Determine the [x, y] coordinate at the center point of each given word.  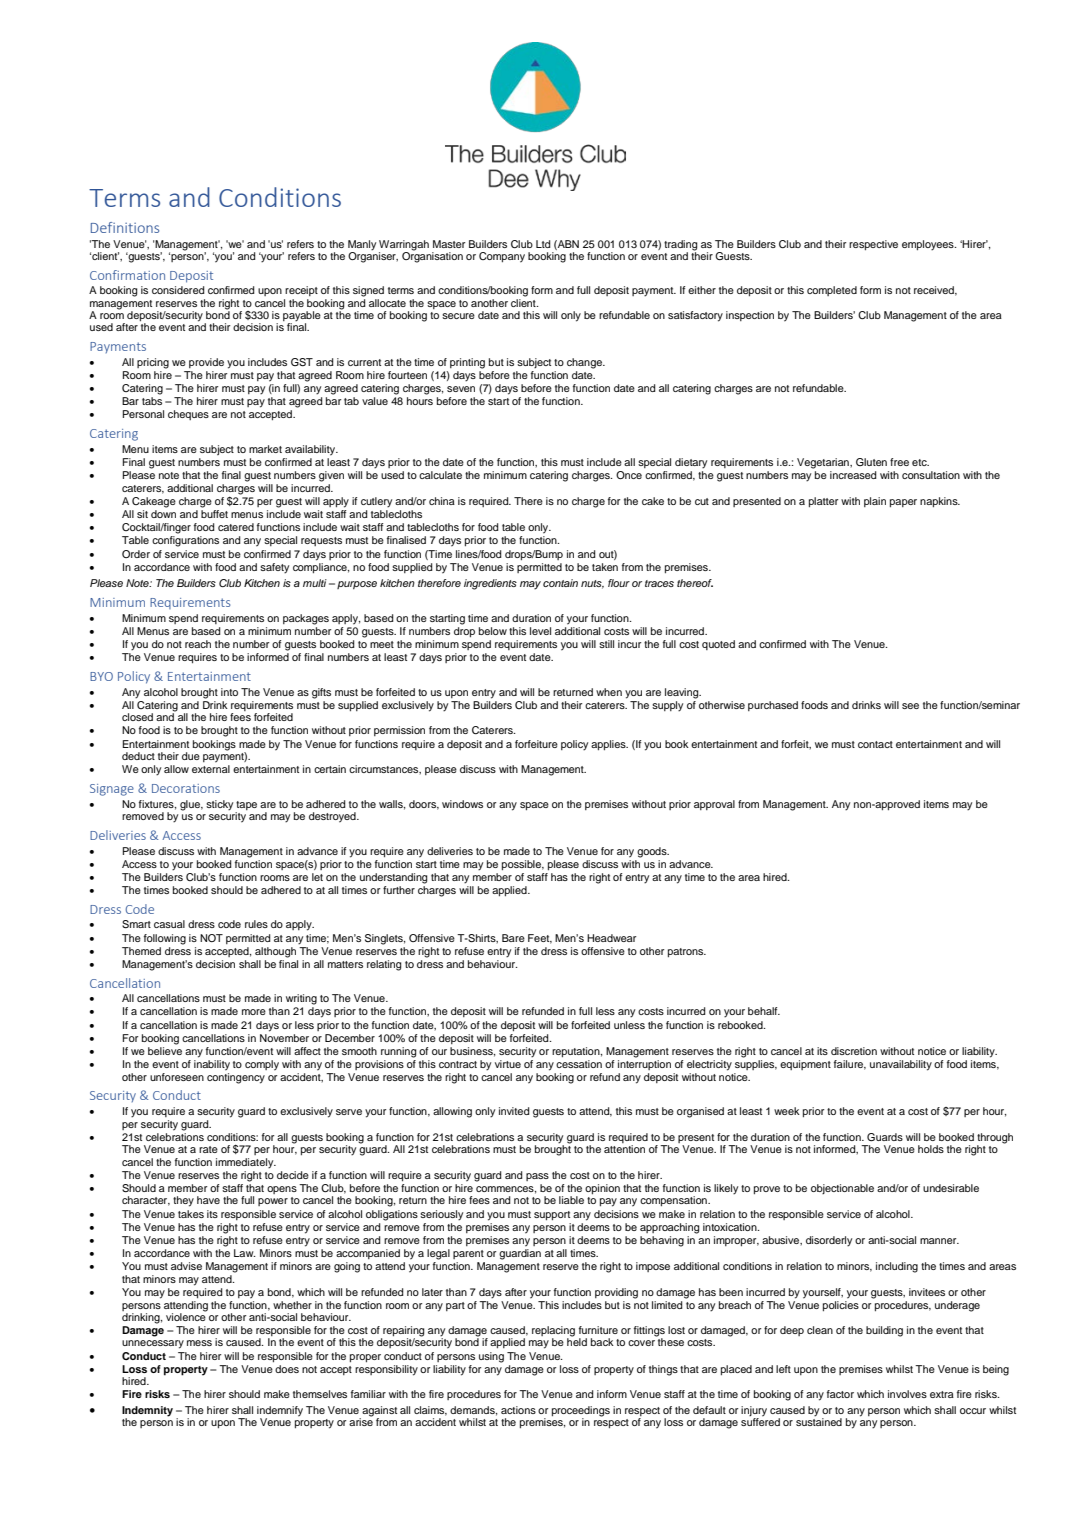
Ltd [543, 244]
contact [875, 744]
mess [199, 1343]
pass [537, 1177]
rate [208, 1149]
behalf [764, 1011]
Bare [513, 938]
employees [929, 245]
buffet [214, 514]
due [191, 756]
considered [178, 290]
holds [931, 1149]
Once [629, 475]
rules [256, 924]
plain [875, 502]
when [609, 692]
